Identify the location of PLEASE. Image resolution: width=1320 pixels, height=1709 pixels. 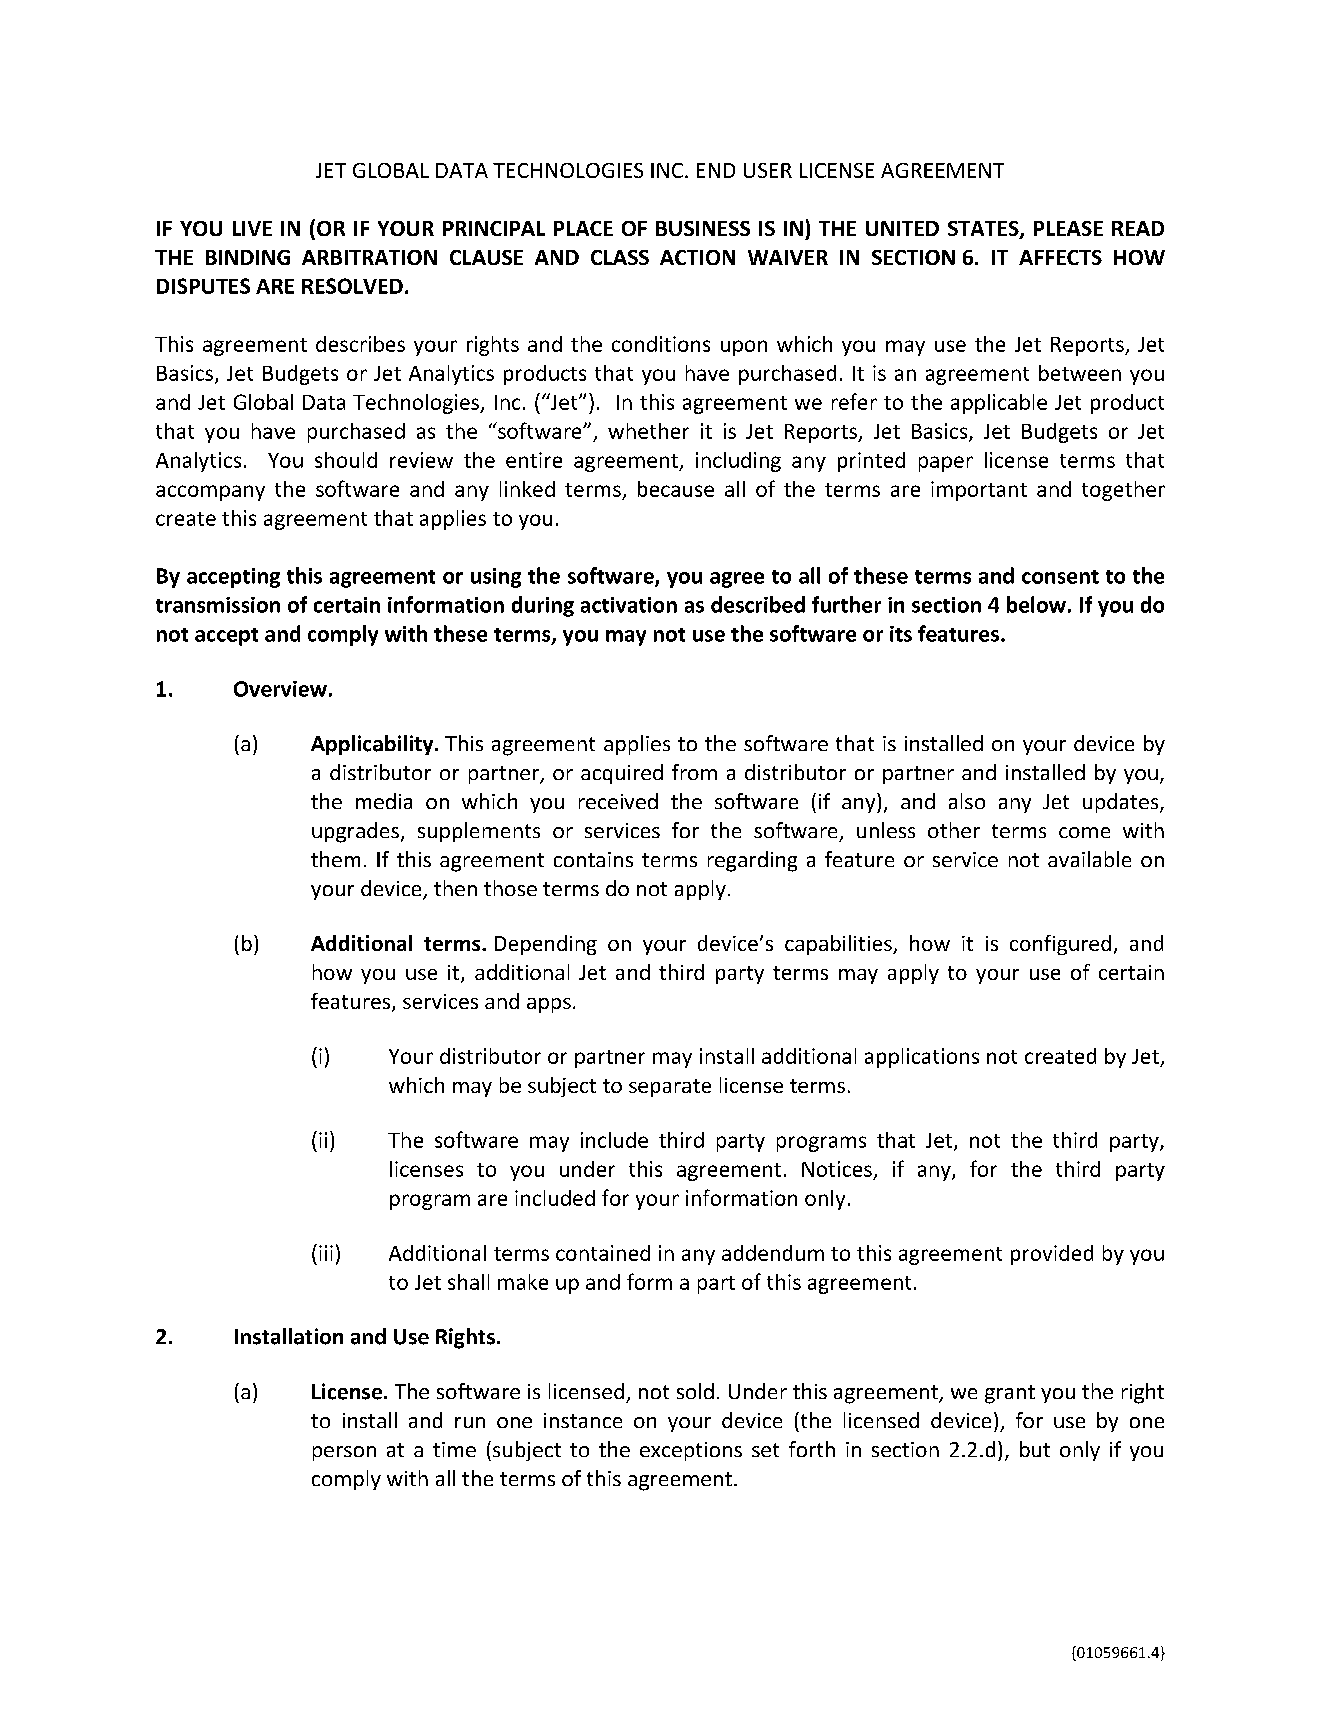
(1068, 228).
